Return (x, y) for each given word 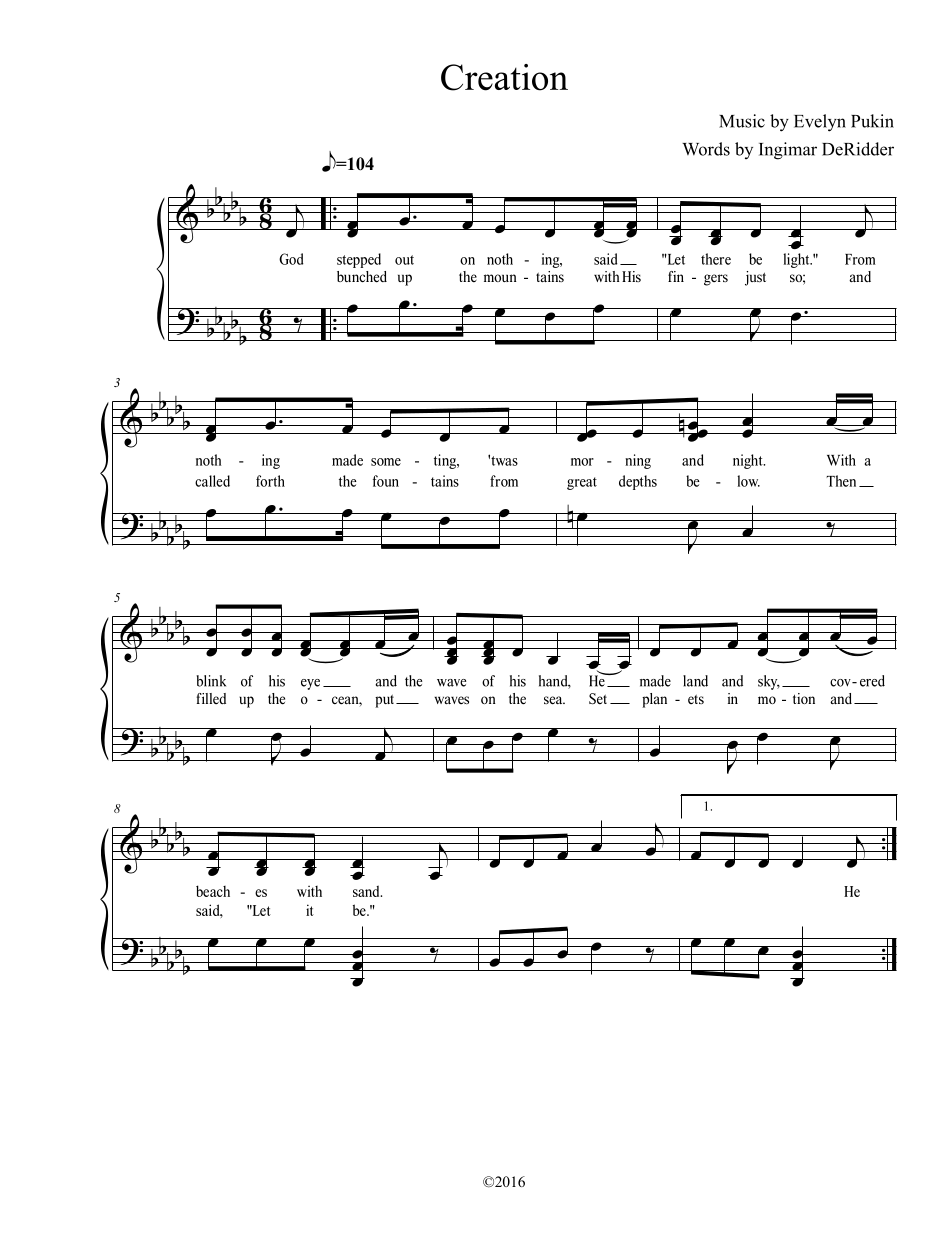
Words (706, 149)
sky (769, 682)
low (748, 481)
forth (270, 481)
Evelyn (820, 123)
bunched (362, 277)
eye (310, 684)
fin (676, 276)
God (291, 259)
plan (654, 700)
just (755, 278)
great (582, 483)
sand (367, 891)
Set (598, 699)
